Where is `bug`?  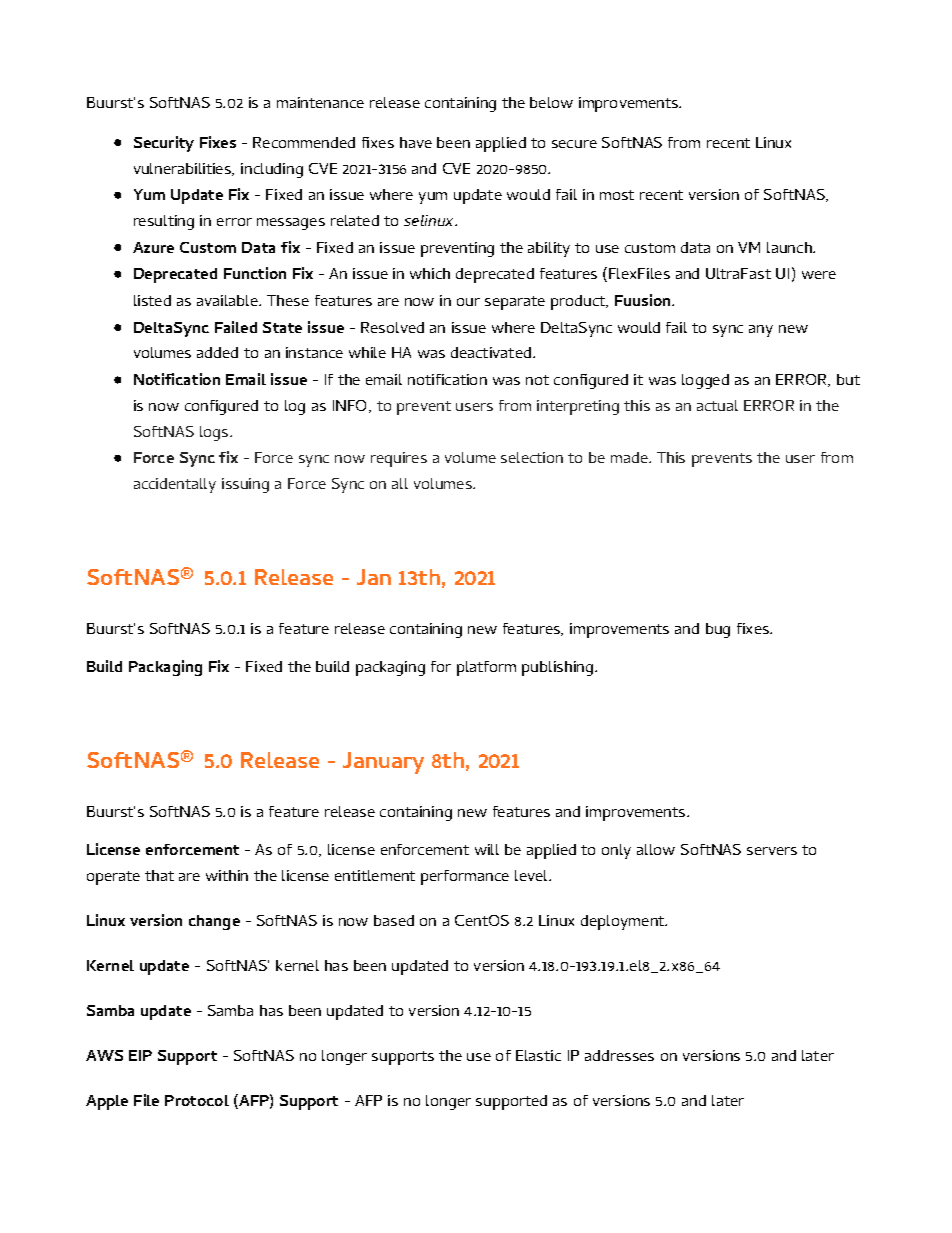 bug is located at coordinates (718, 630).
